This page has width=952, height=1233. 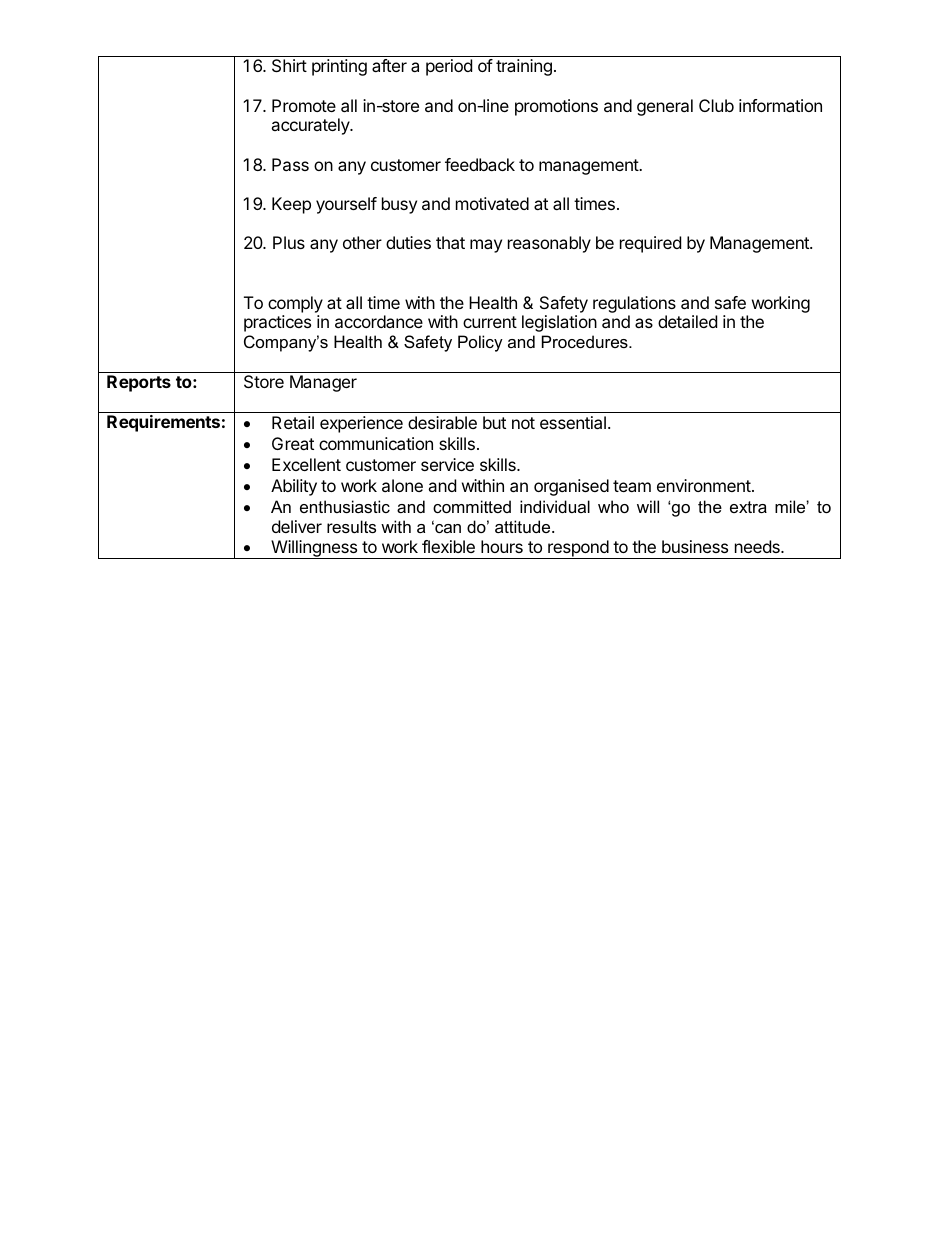 What do you see at coordinates (297, 526) in the page?
I see `deliver` at bounding box center [297, 526].
